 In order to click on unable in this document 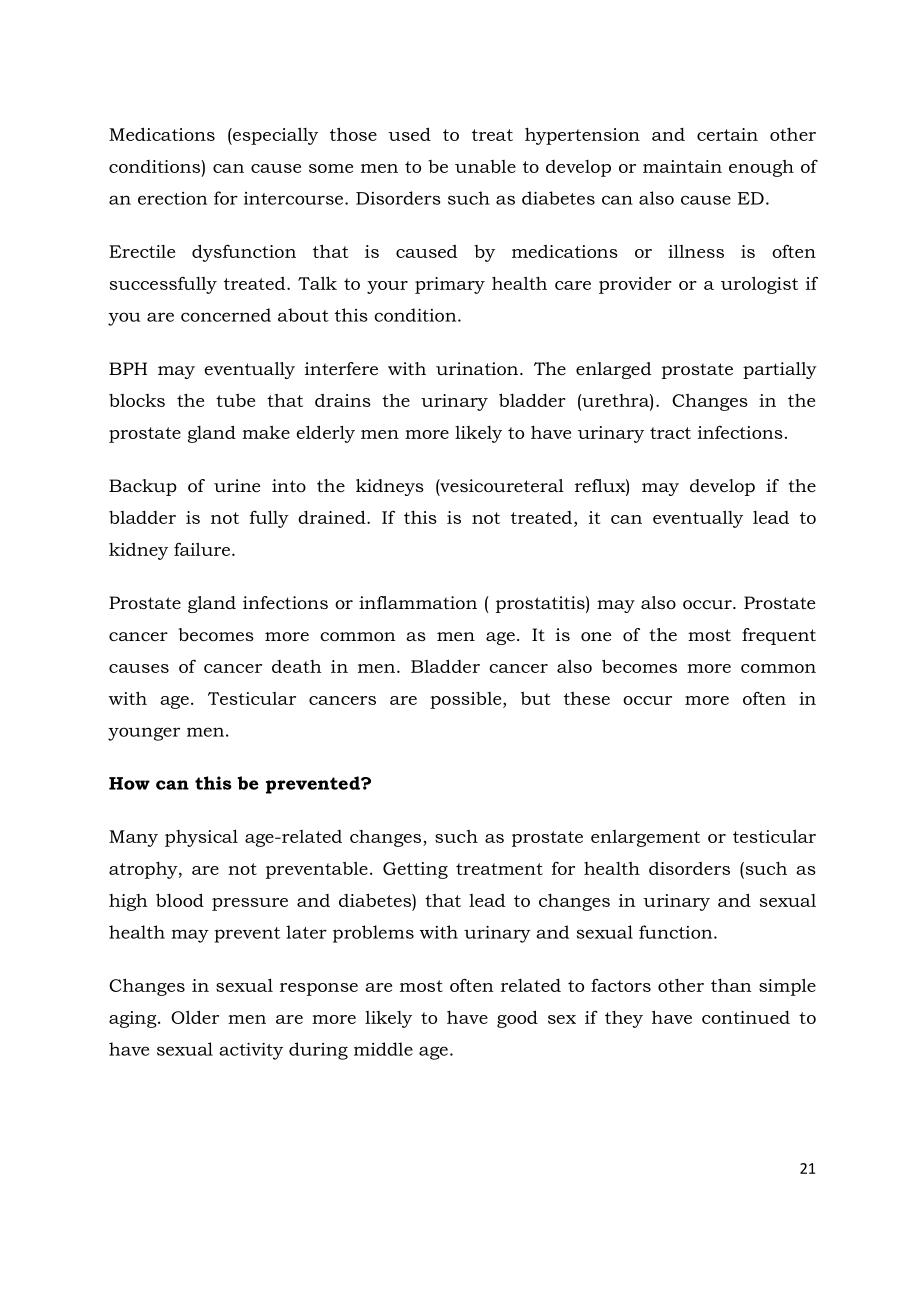, I will do `click(485, 166)`.
